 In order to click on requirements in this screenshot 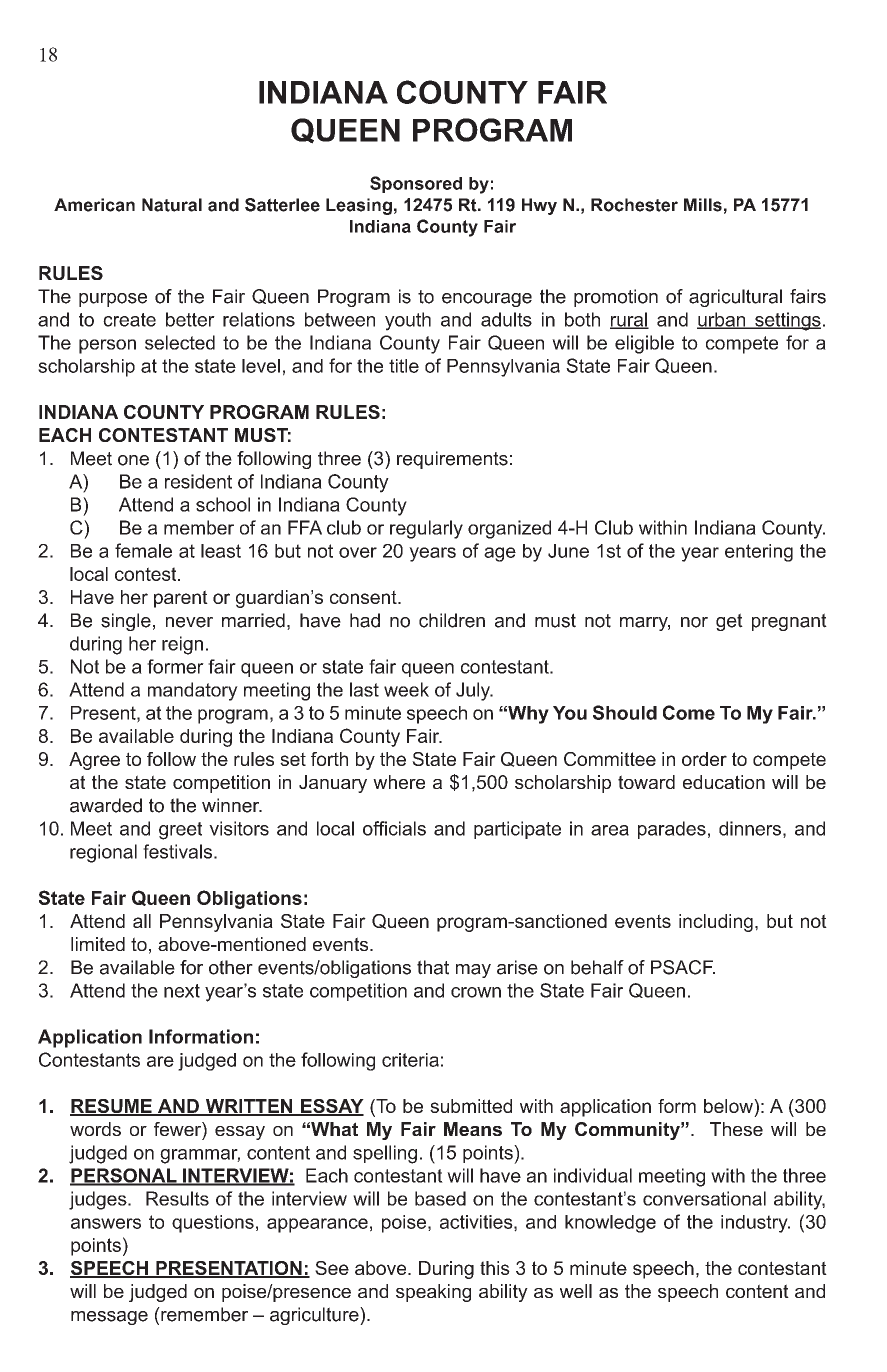, I will do `click(452, 460)`.
